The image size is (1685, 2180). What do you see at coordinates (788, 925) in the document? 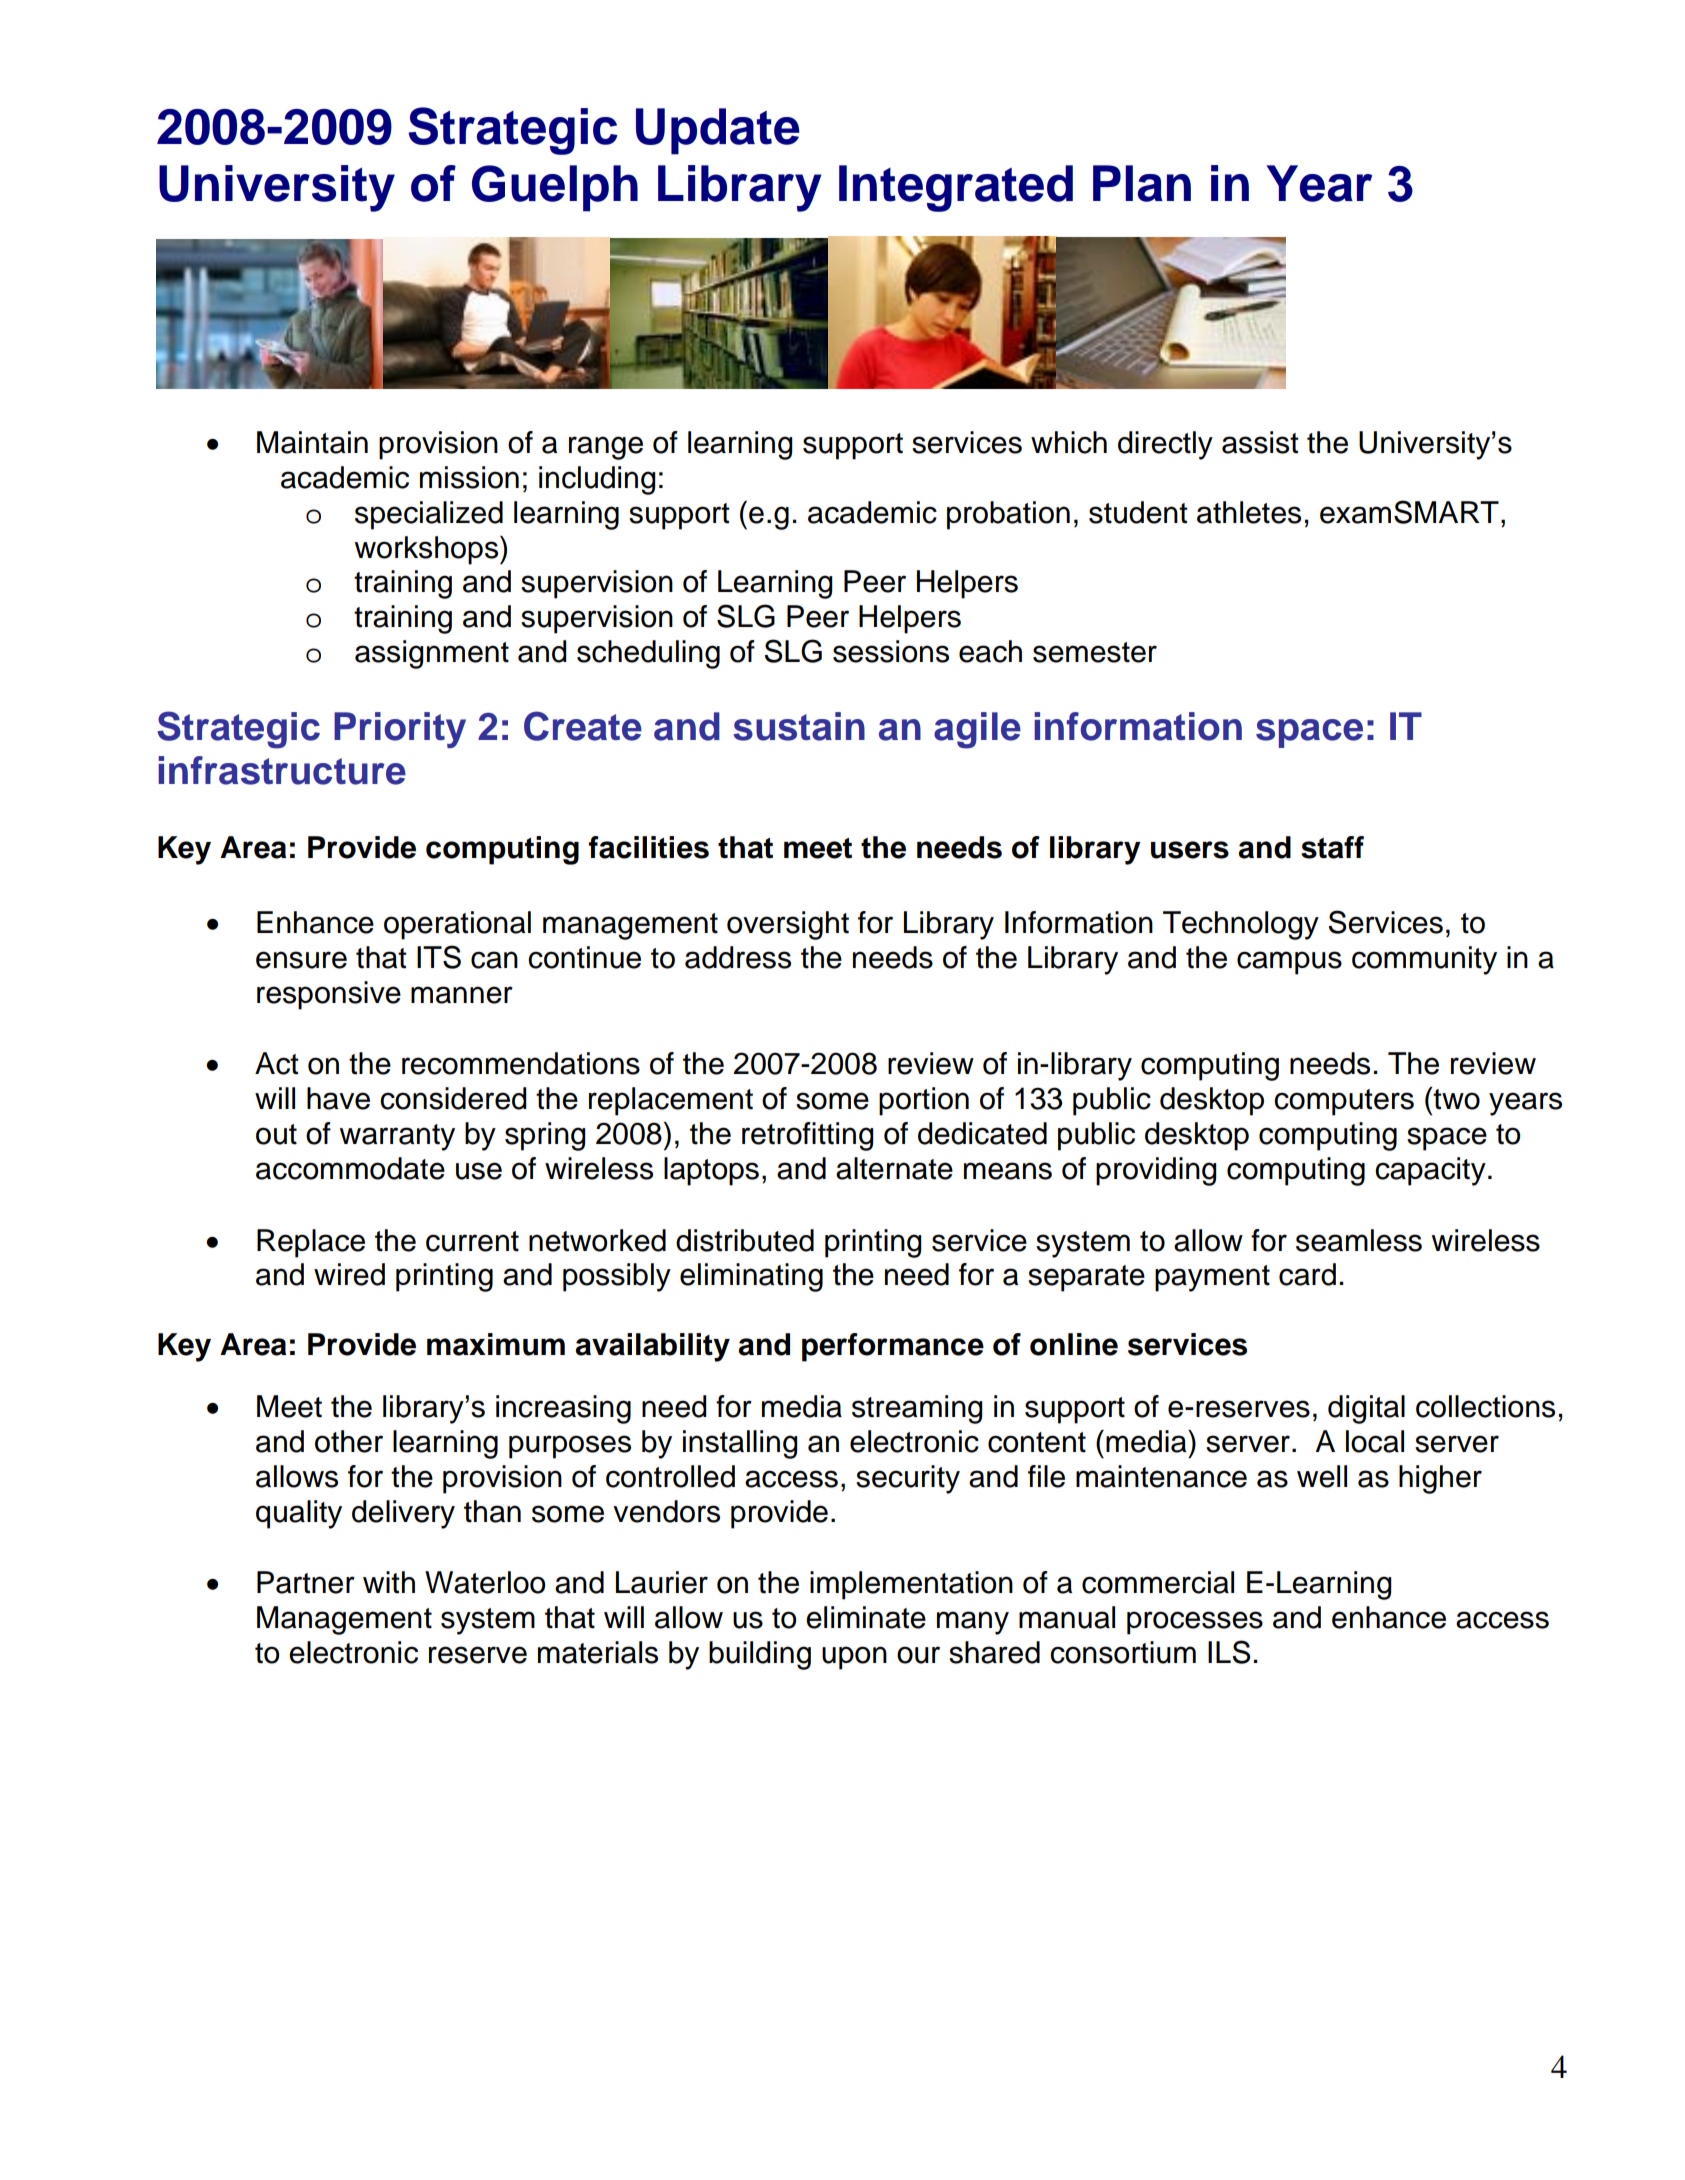
I see `oversight` at bounding box center [788, 925].
